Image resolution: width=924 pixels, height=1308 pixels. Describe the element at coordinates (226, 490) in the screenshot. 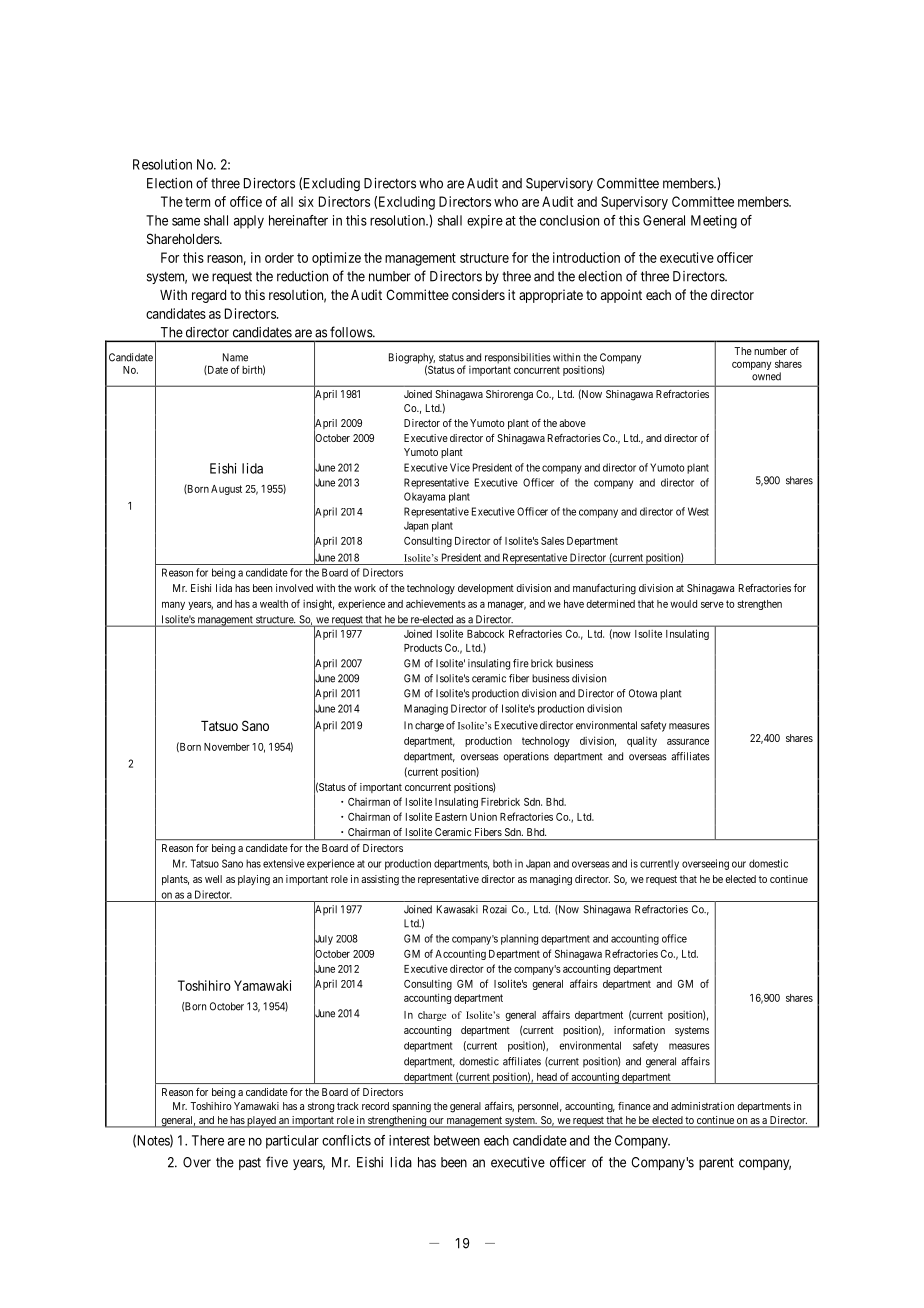

I see `August` at that location.
